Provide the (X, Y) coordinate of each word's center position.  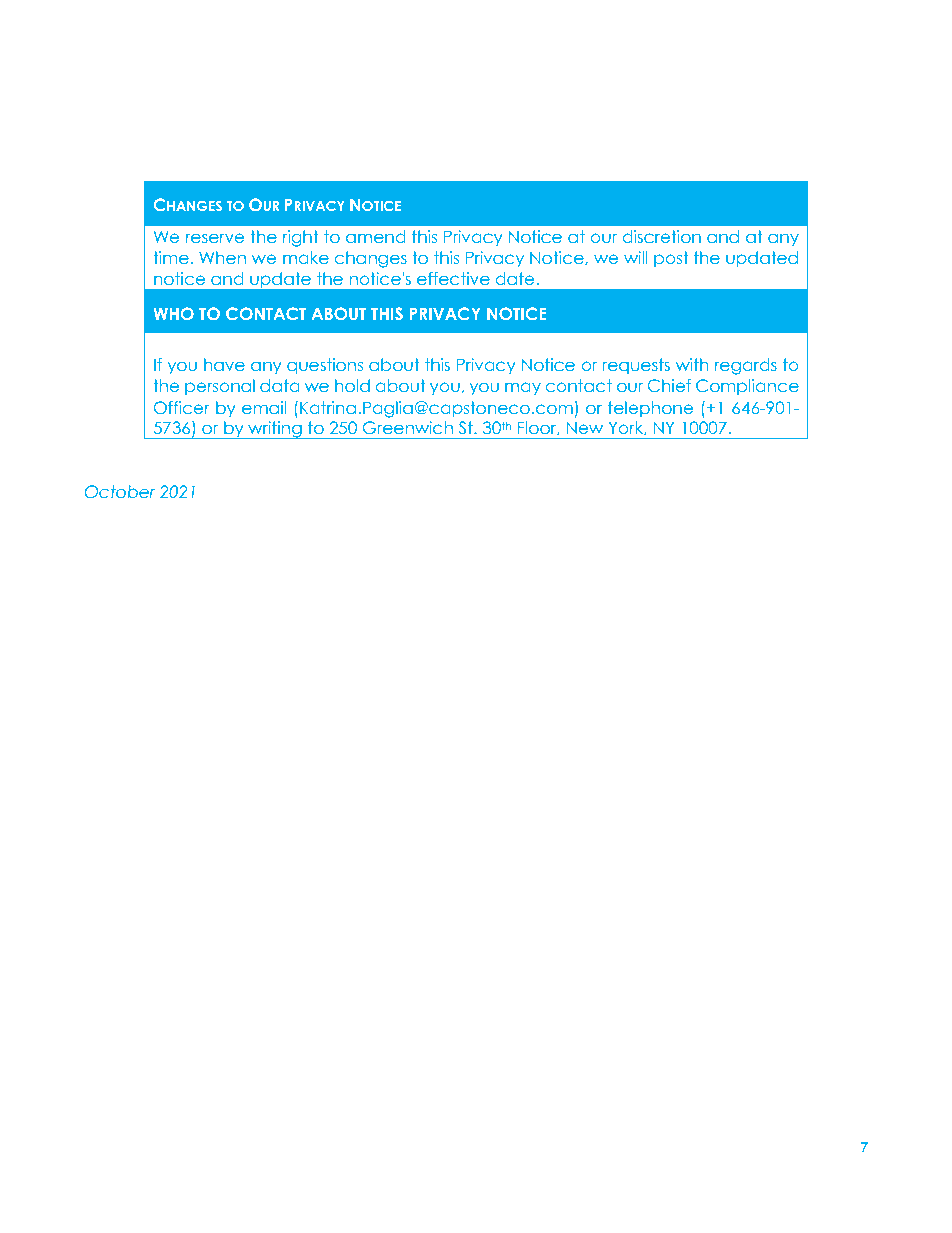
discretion (661, 237)
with (691, 364)
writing (275, 430)
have (224, 365)
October (119, 492)
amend (375, 237)
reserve (214, 238)
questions (325, 366)
